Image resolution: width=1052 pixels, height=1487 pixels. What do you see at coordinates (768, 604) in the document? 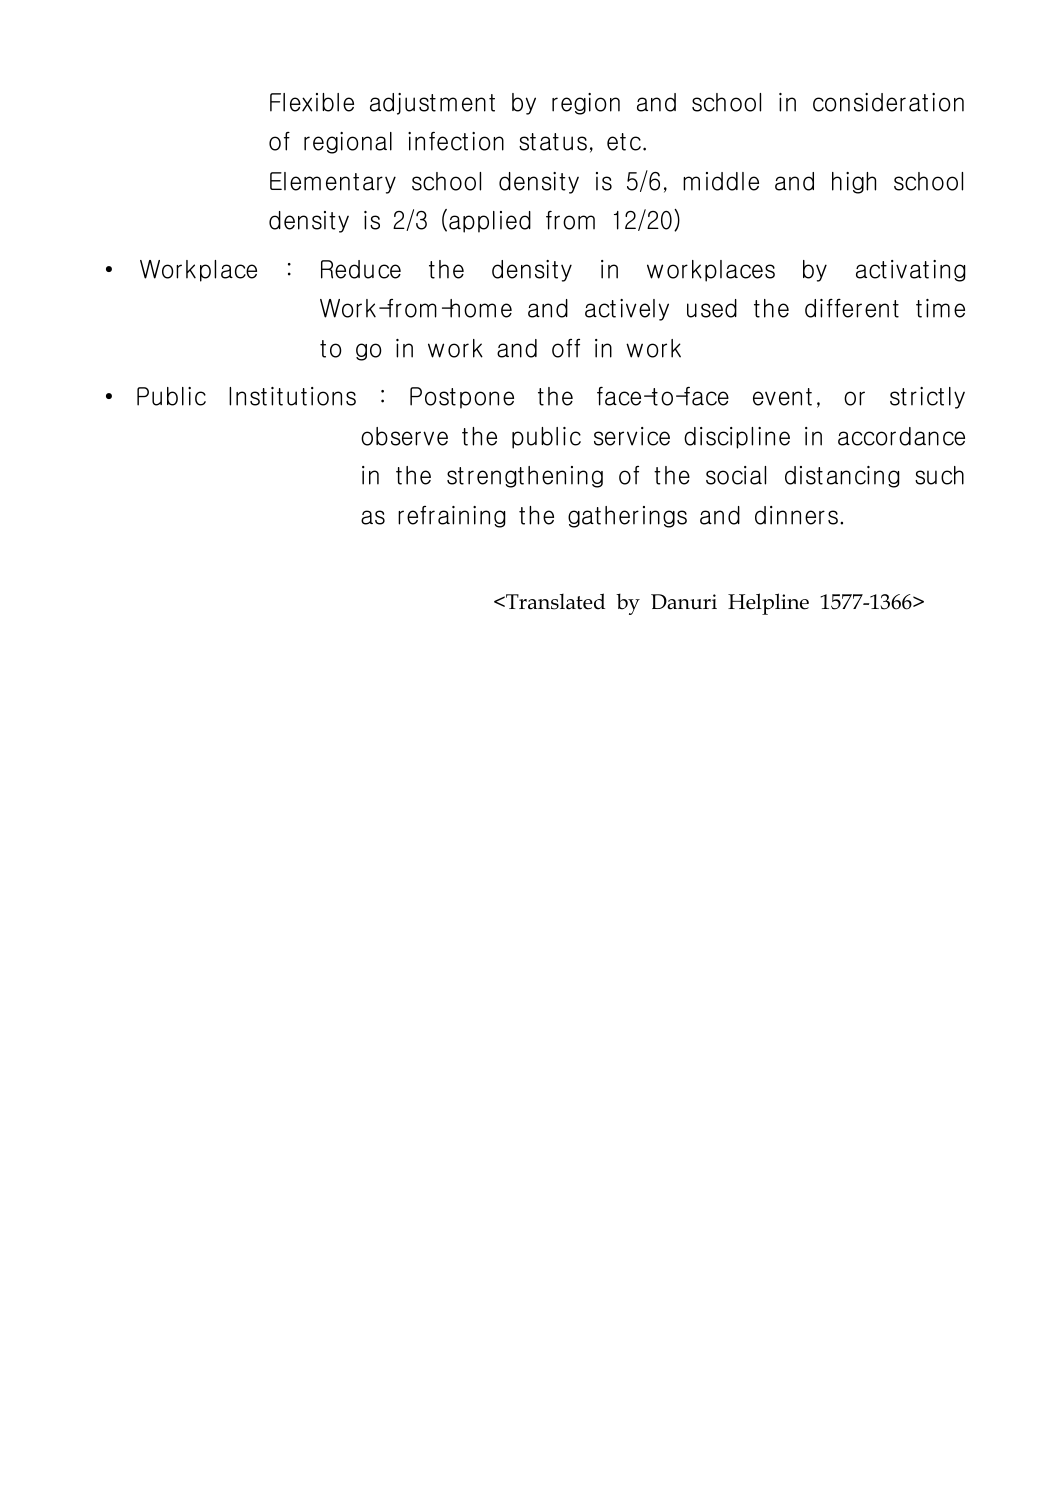
I see `Helpline` at bounding box center [768, 604].
